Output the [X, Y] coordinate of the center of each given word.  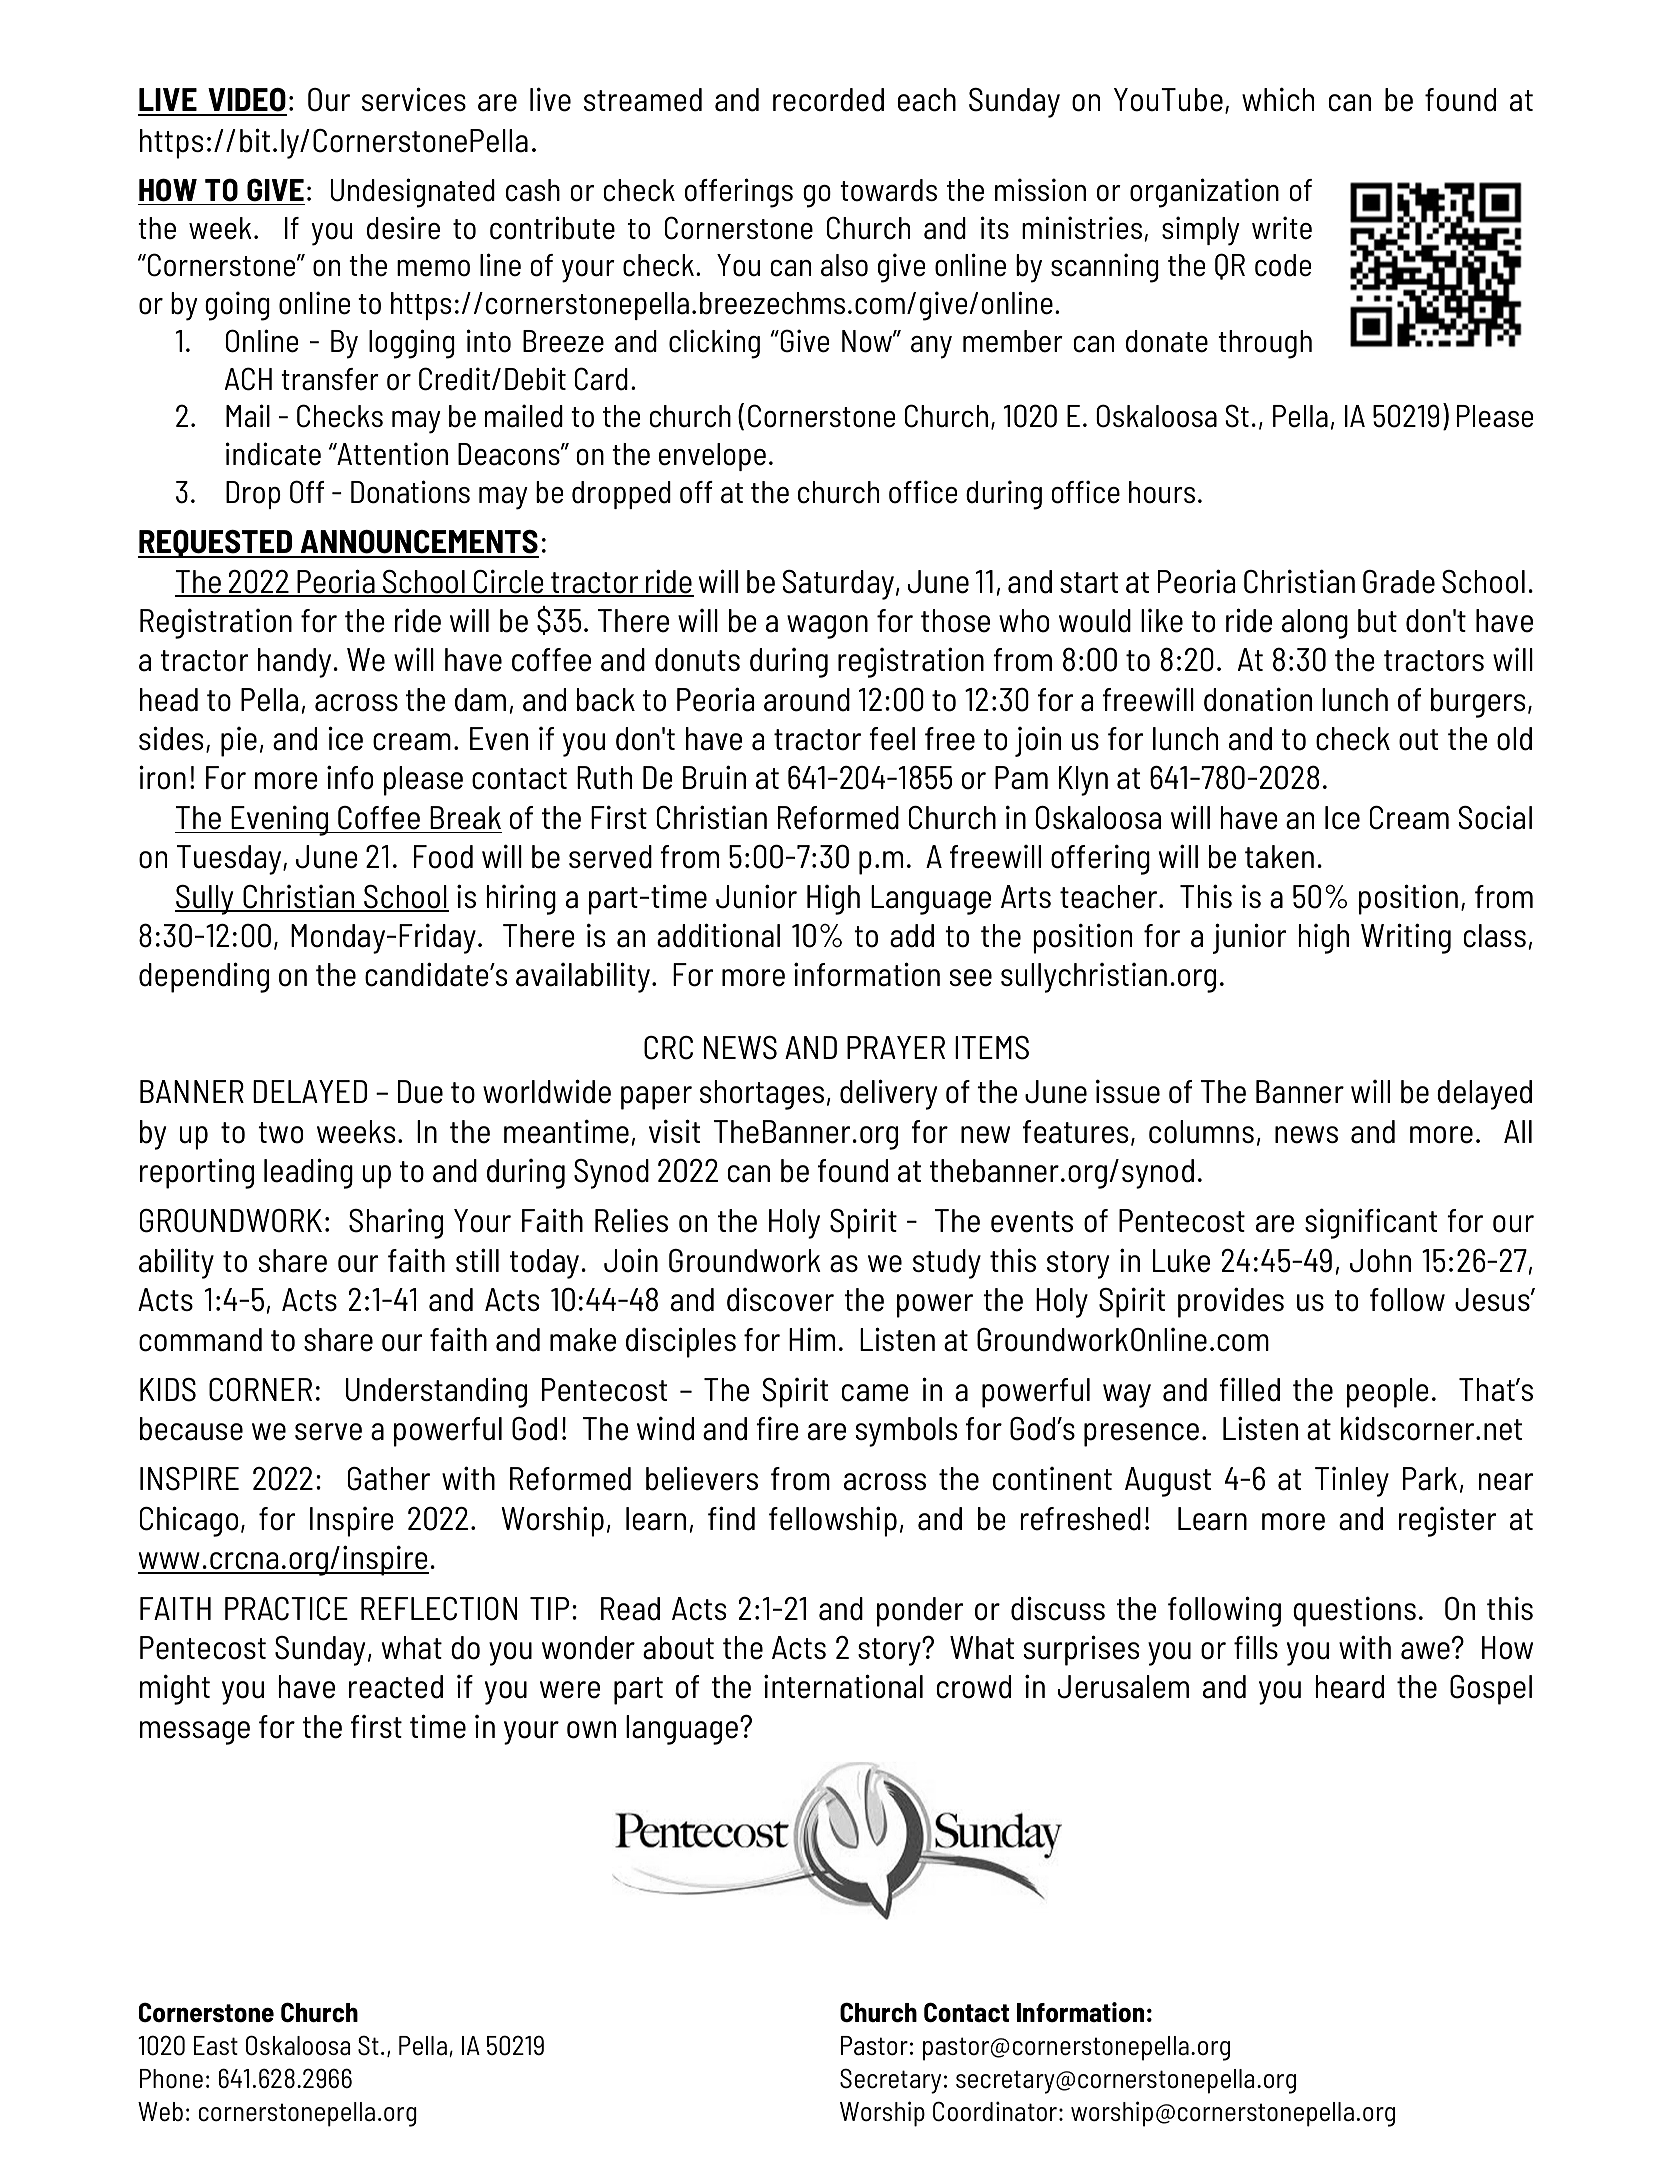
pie [239, 742]
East [216, 2045]
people [1388, 1393]
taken [1279, 857]
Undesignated [413, 193]
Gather [389, 1479]
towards [888, 190]
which [1278, 99]
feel [892, 739]
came [875, 1393]
